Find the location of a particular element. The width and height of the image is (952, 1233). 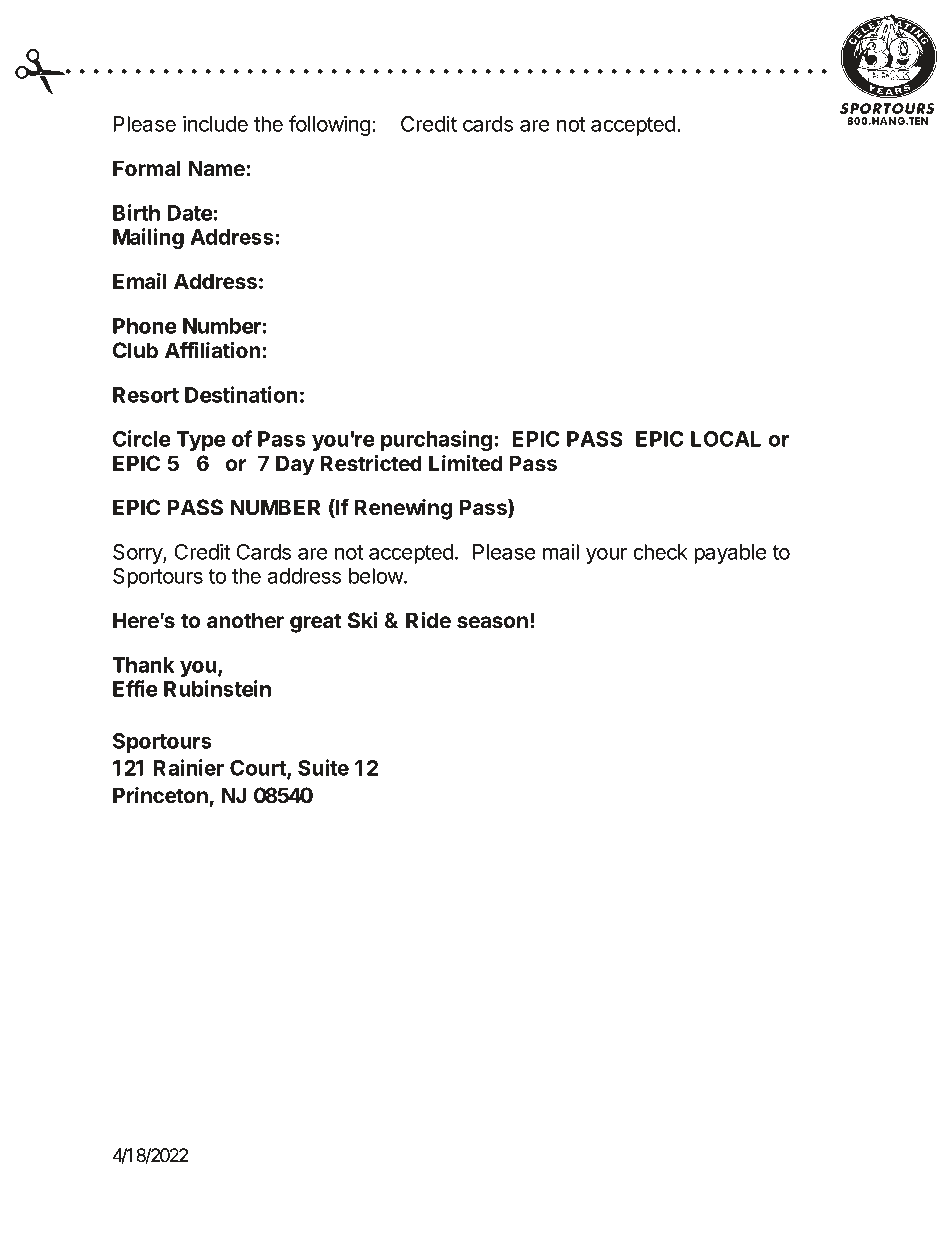

following is located at coordinates (330, 125).
